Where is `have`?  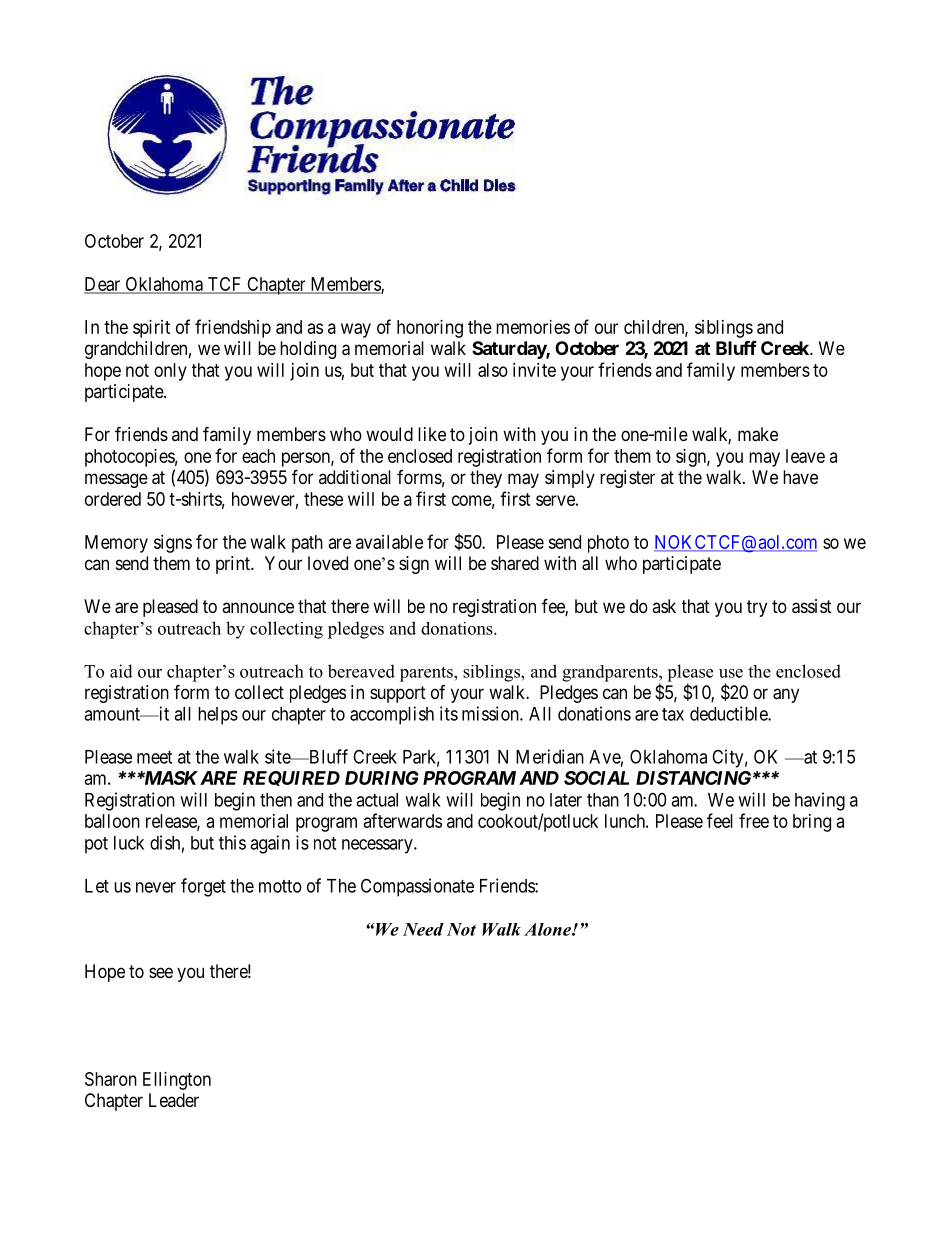
have is located at coordinates (800, 477).
